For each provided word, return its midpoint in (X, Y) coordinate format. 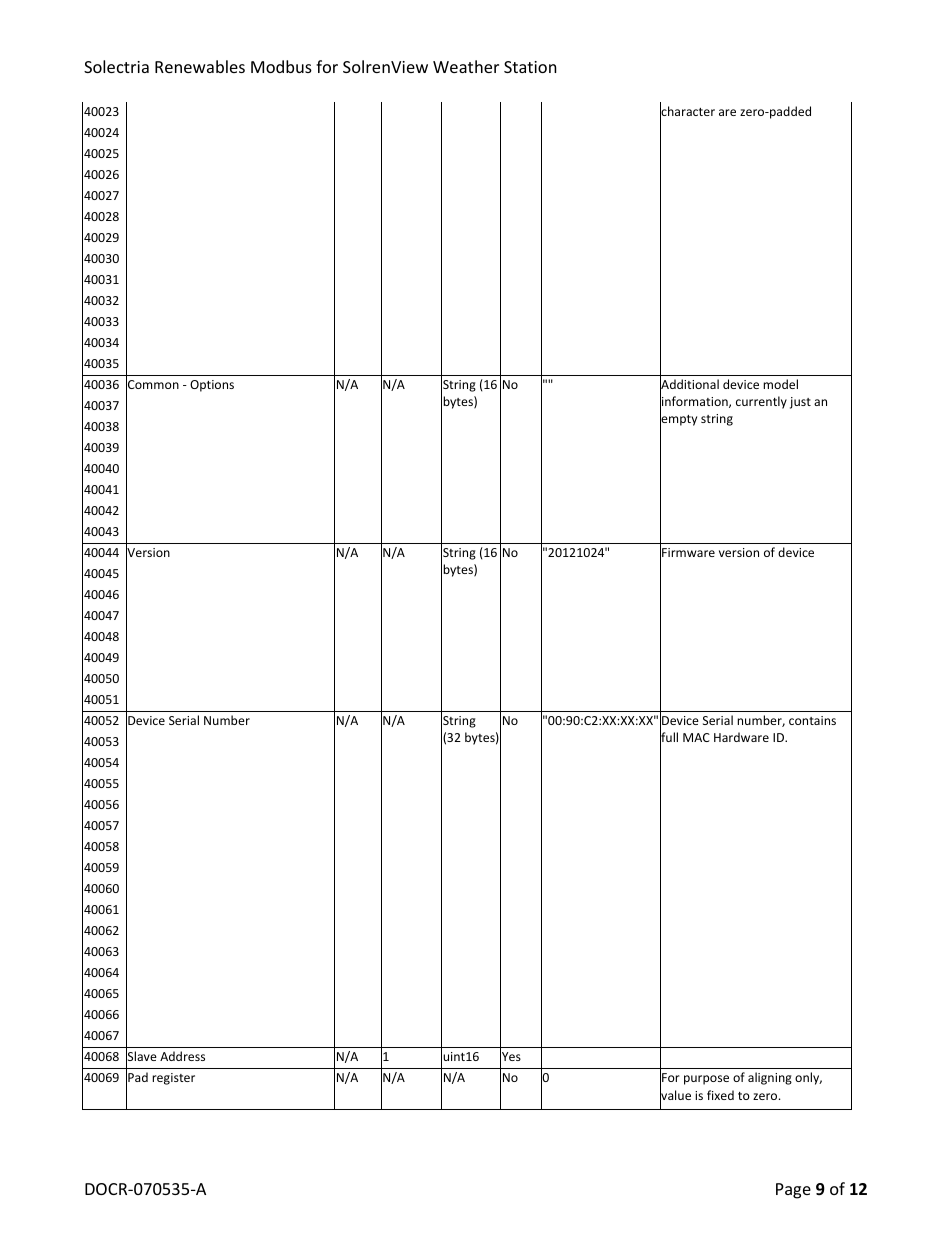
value (675, 1095)
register (173, 1079)
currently (761, 402)
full (669, 738)
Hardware (741, 737)
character (687, 111)
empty (678, 421)
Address (182, 1056)
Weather (466, 66)
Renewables (200, 66)
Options (212, 386)
